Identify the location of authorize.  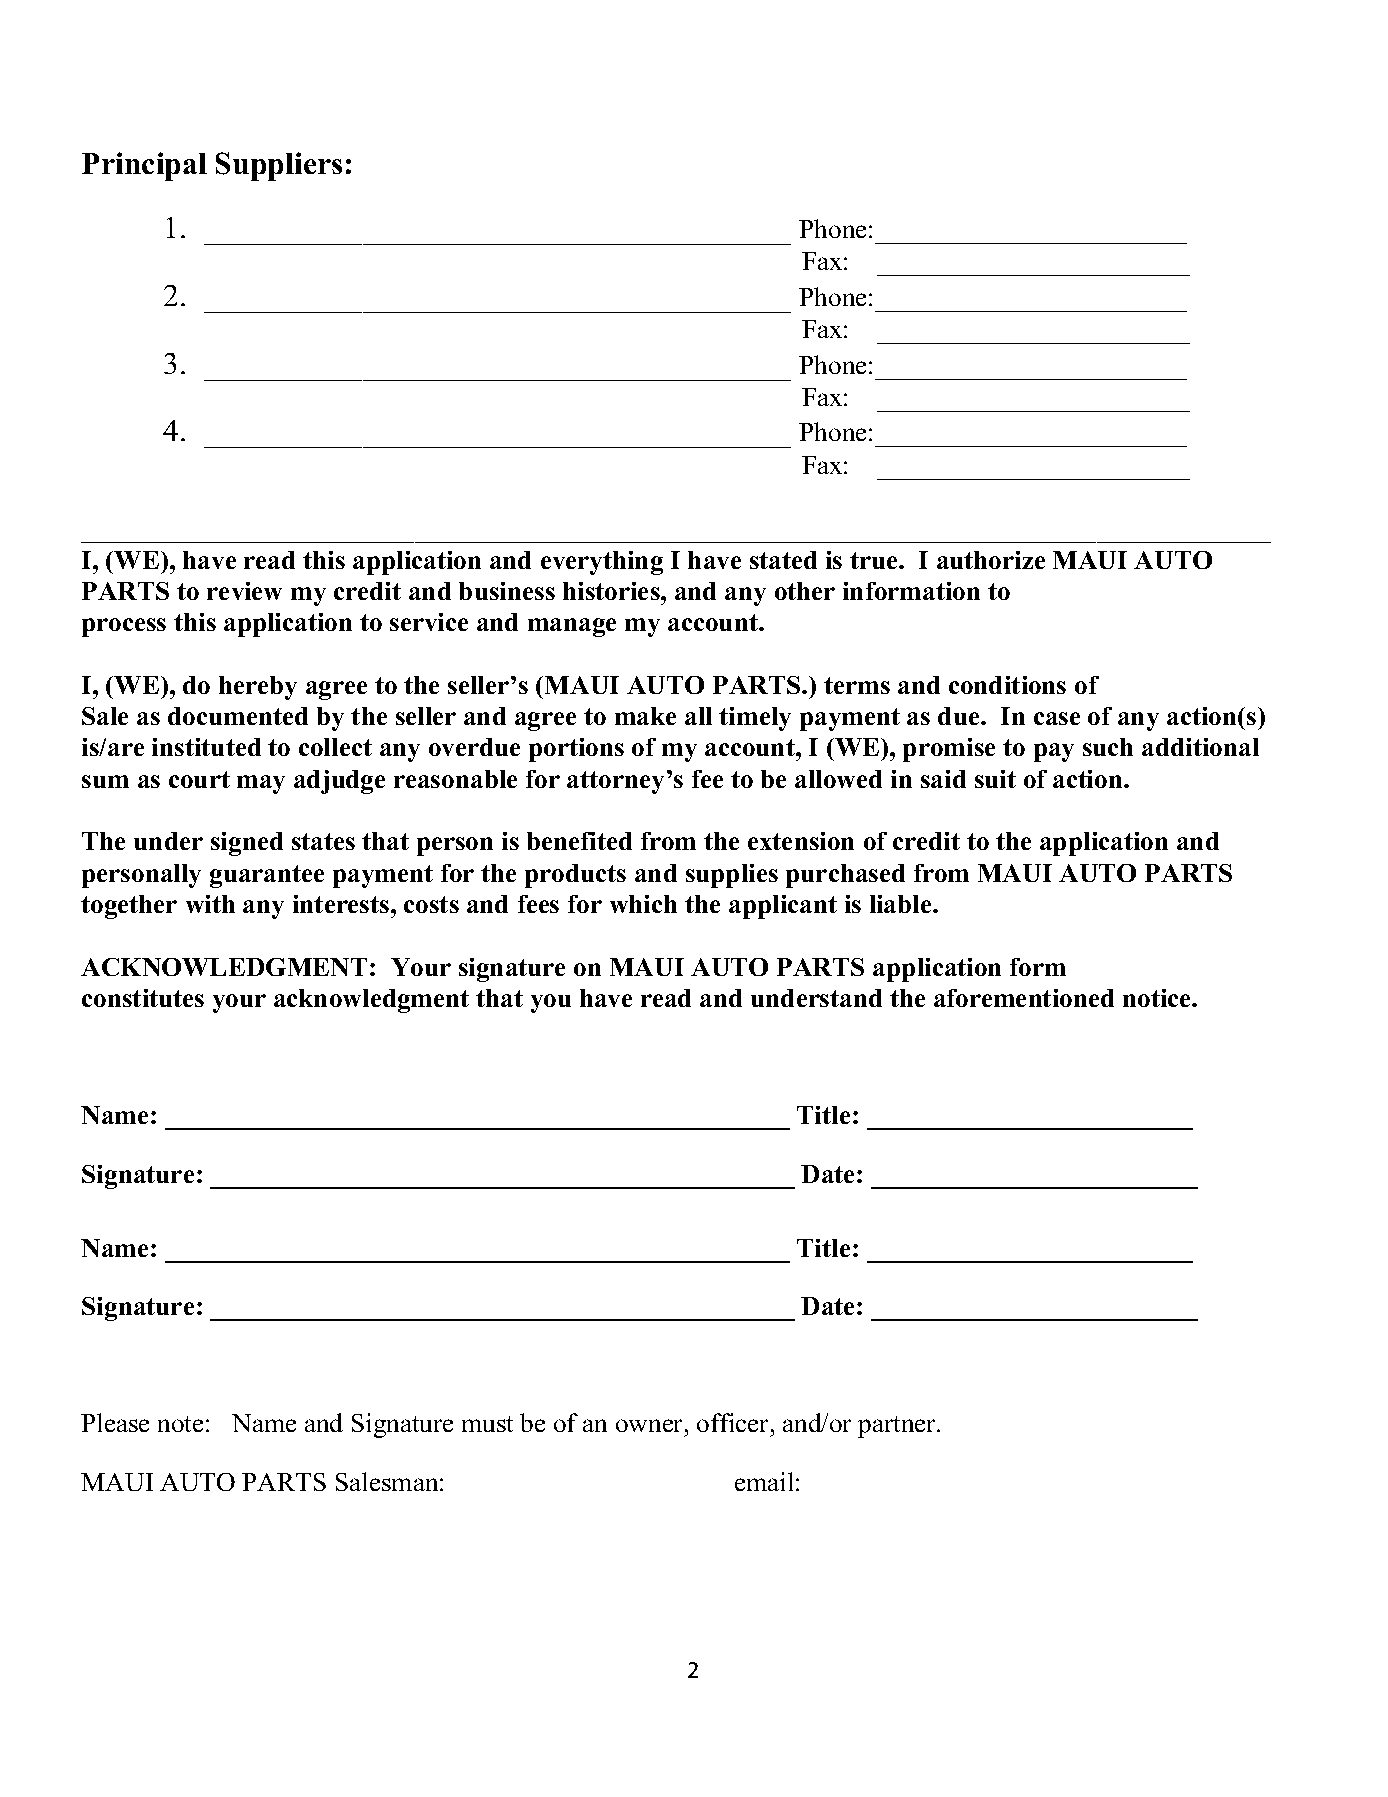
(991, 560).
